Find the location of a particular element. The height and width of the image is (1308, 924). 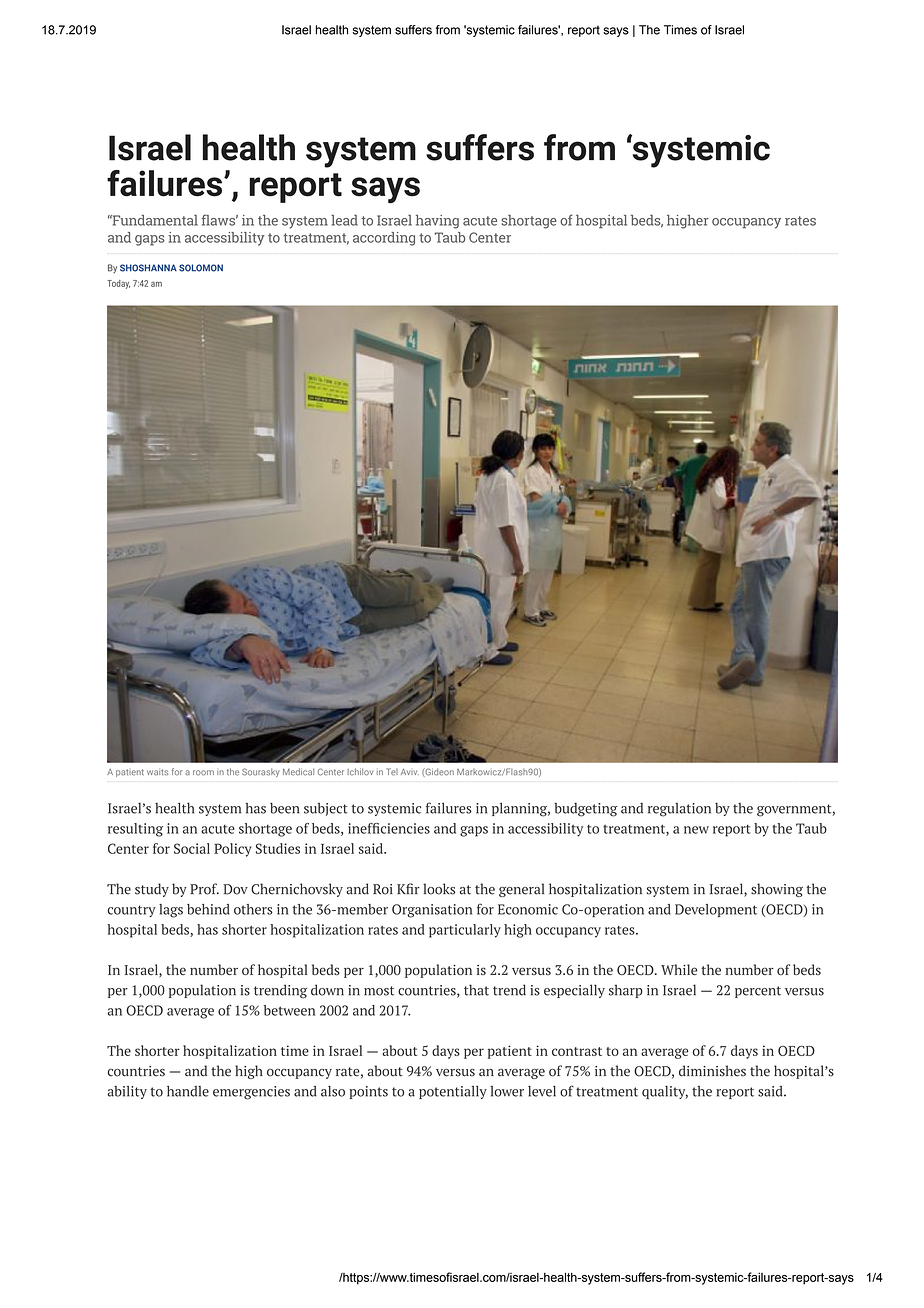

diminishes is located at coordinates (712, 1071).
